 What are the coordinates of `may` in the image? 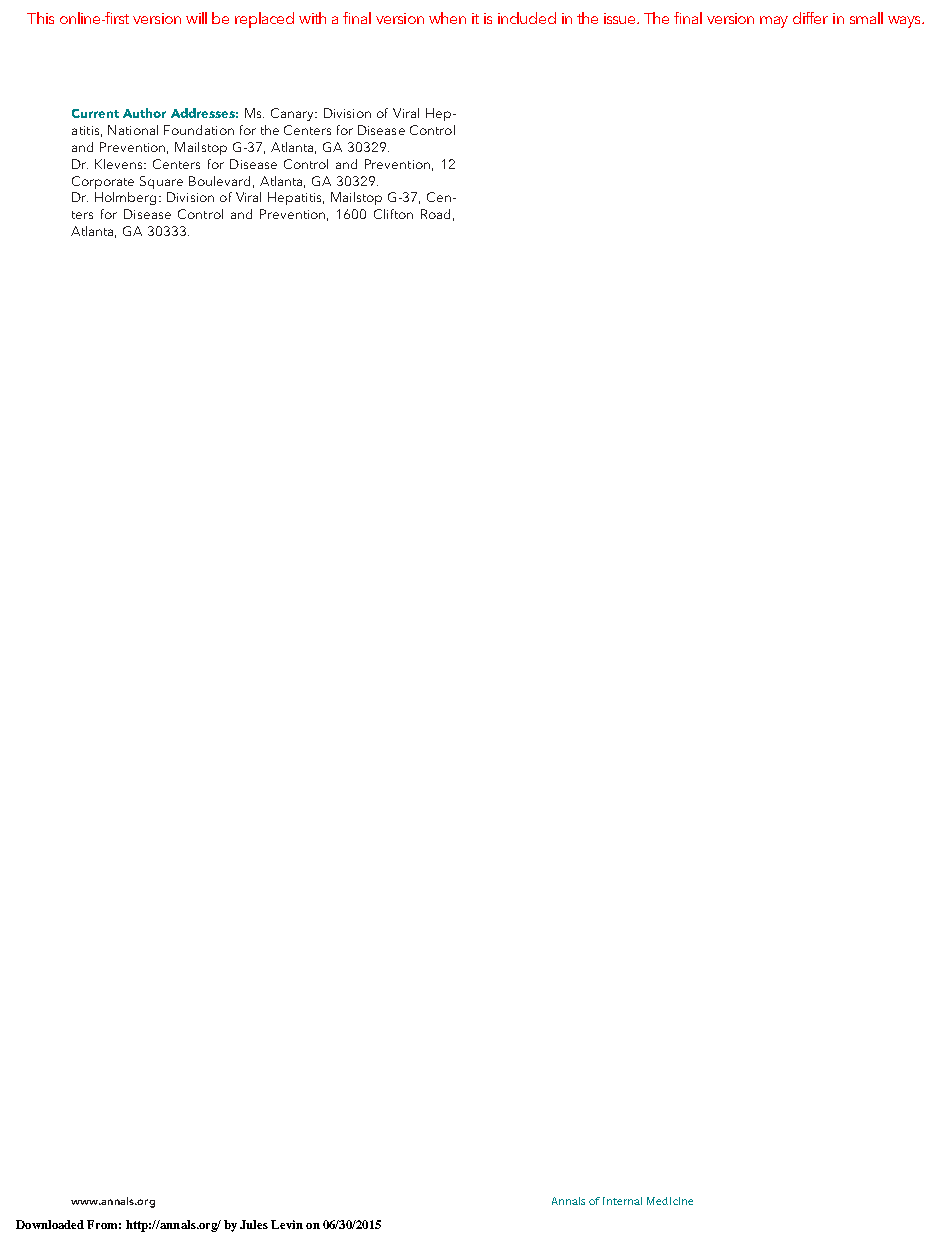 It's located at (774, 22).
